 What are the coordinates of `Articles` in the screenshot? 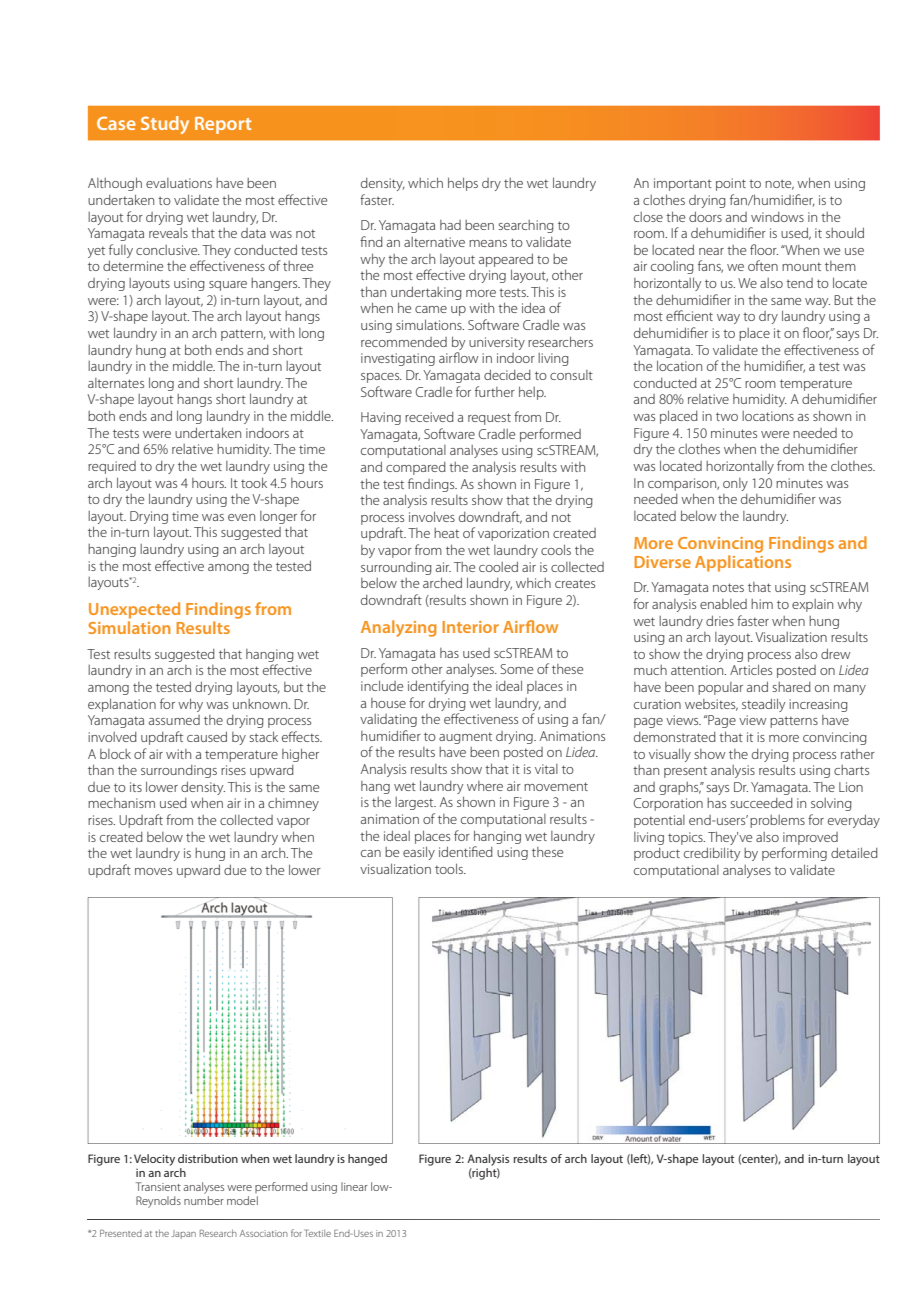 It's located at (751, 669).
